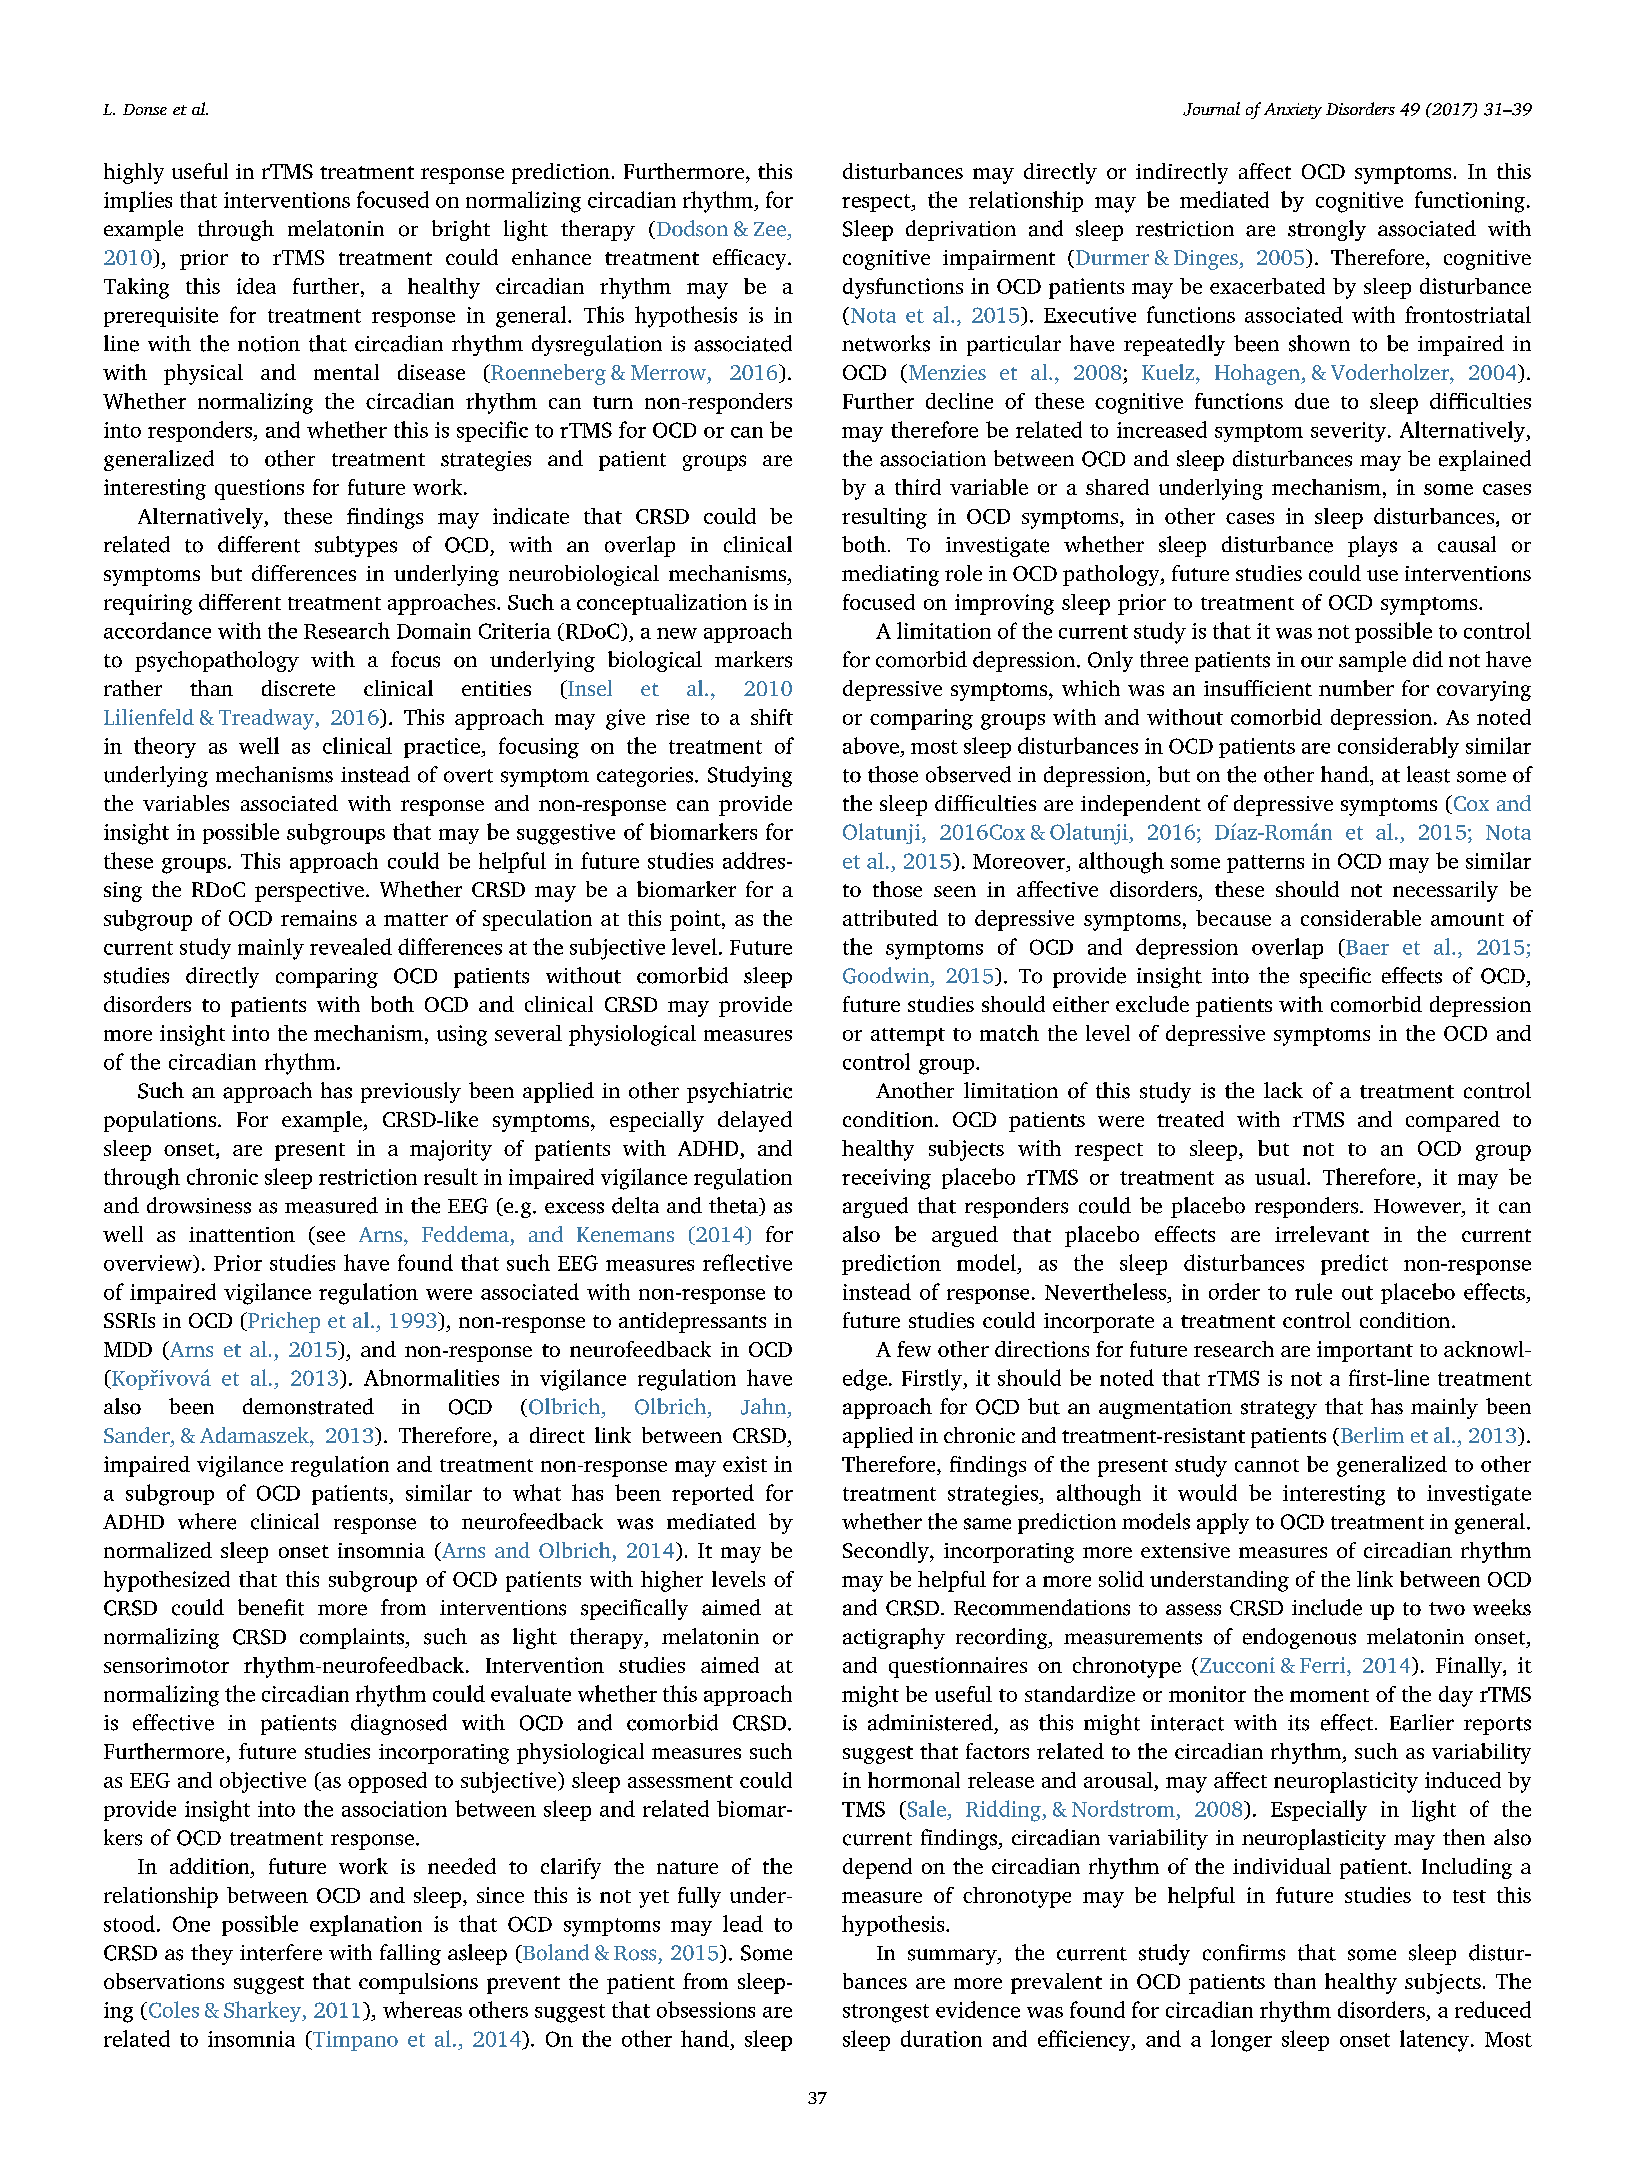 The height and width of the screenshot is (2180, 1635). Describe the element at coordinates (890, 575) in the screenshot. I see `mediating` at that location.
